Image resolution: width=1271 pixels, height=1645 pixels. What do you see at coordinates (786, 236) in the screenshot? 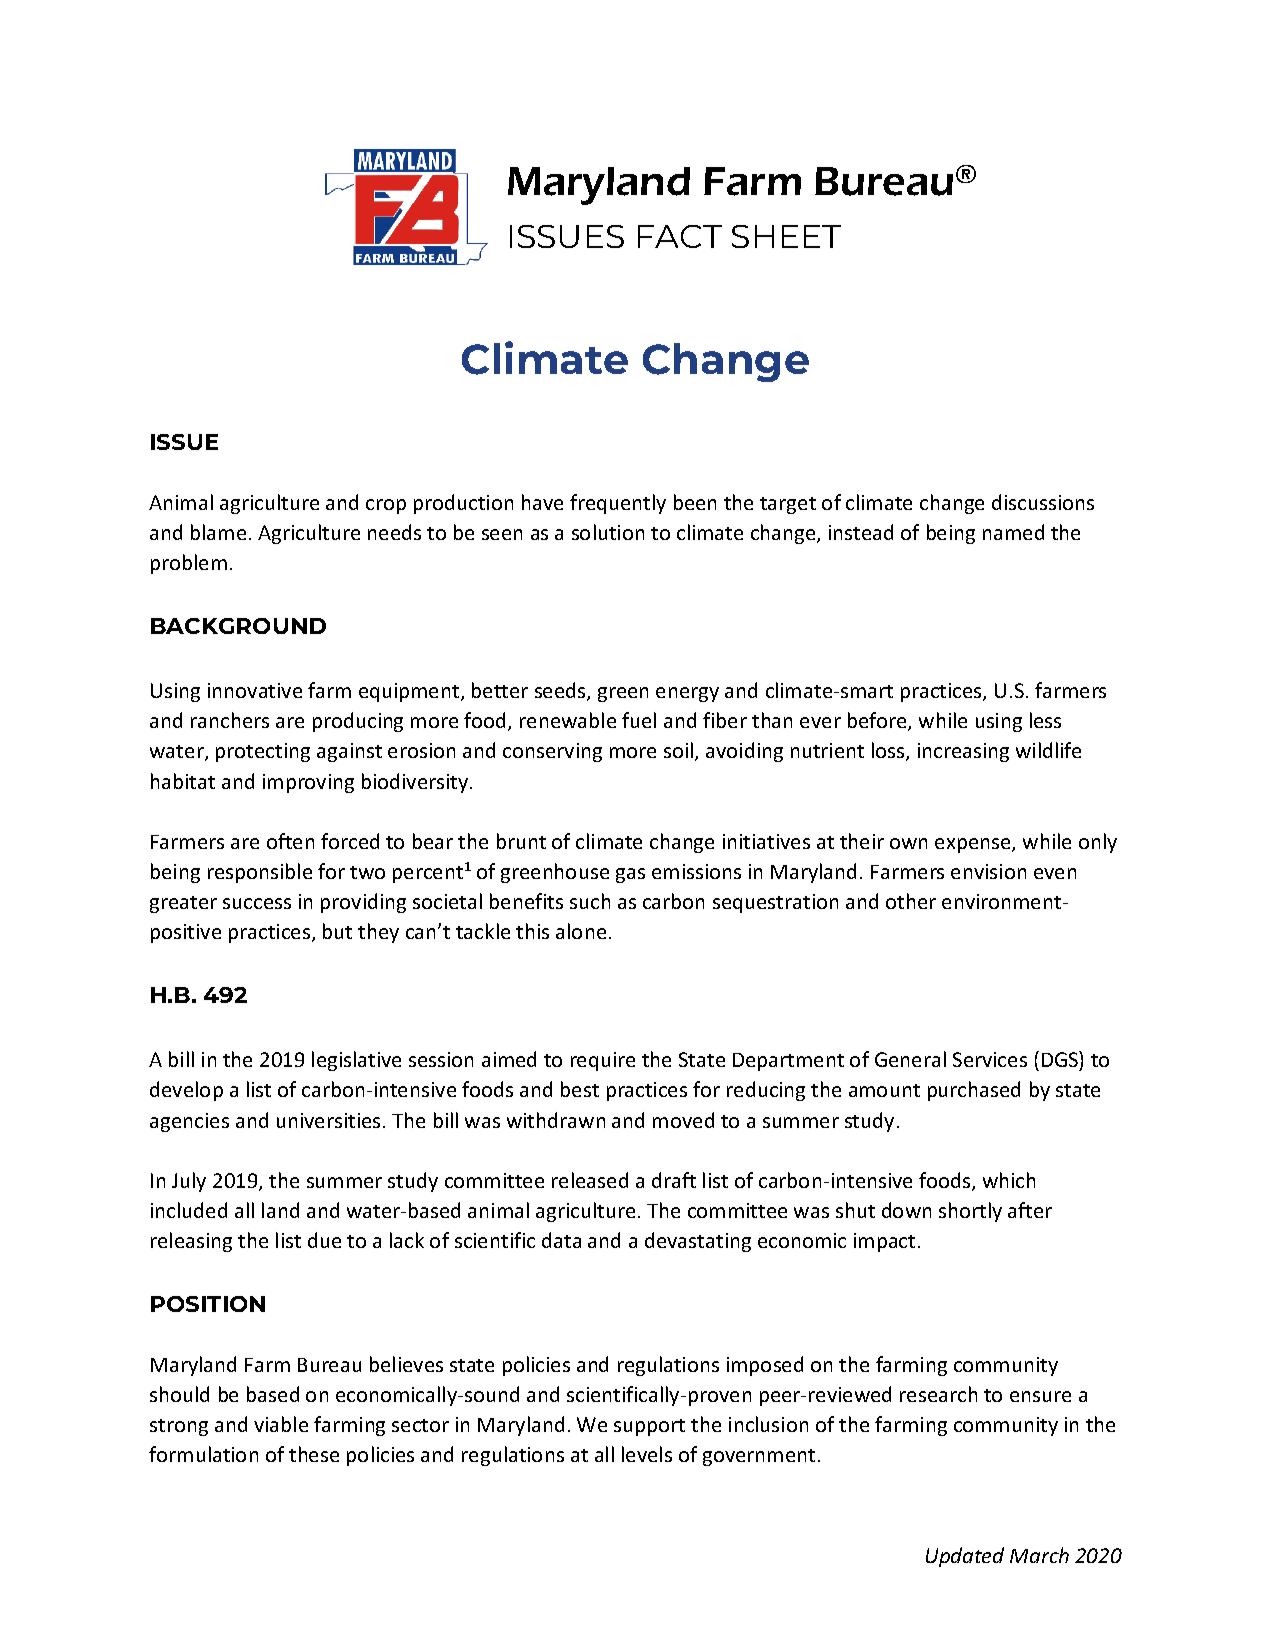
I see `SHEET` at bounding box center [786, 236].
